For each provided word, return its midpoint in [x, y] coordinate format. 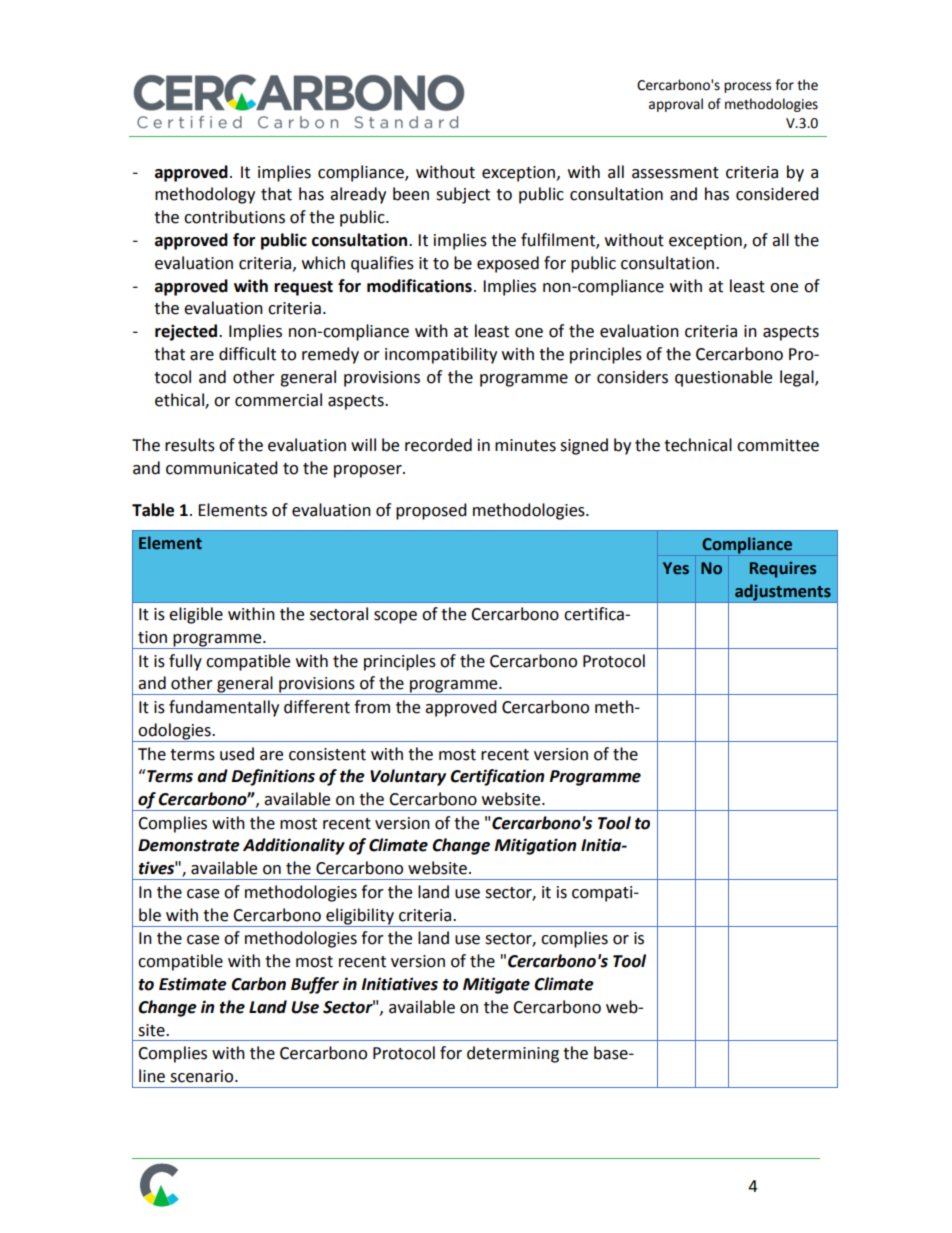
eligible [196, 615]
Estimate [193, 984]
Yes [676, 568]
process [747, 87]
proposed [431, 511]
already [358, 195]
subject [463, 195]
